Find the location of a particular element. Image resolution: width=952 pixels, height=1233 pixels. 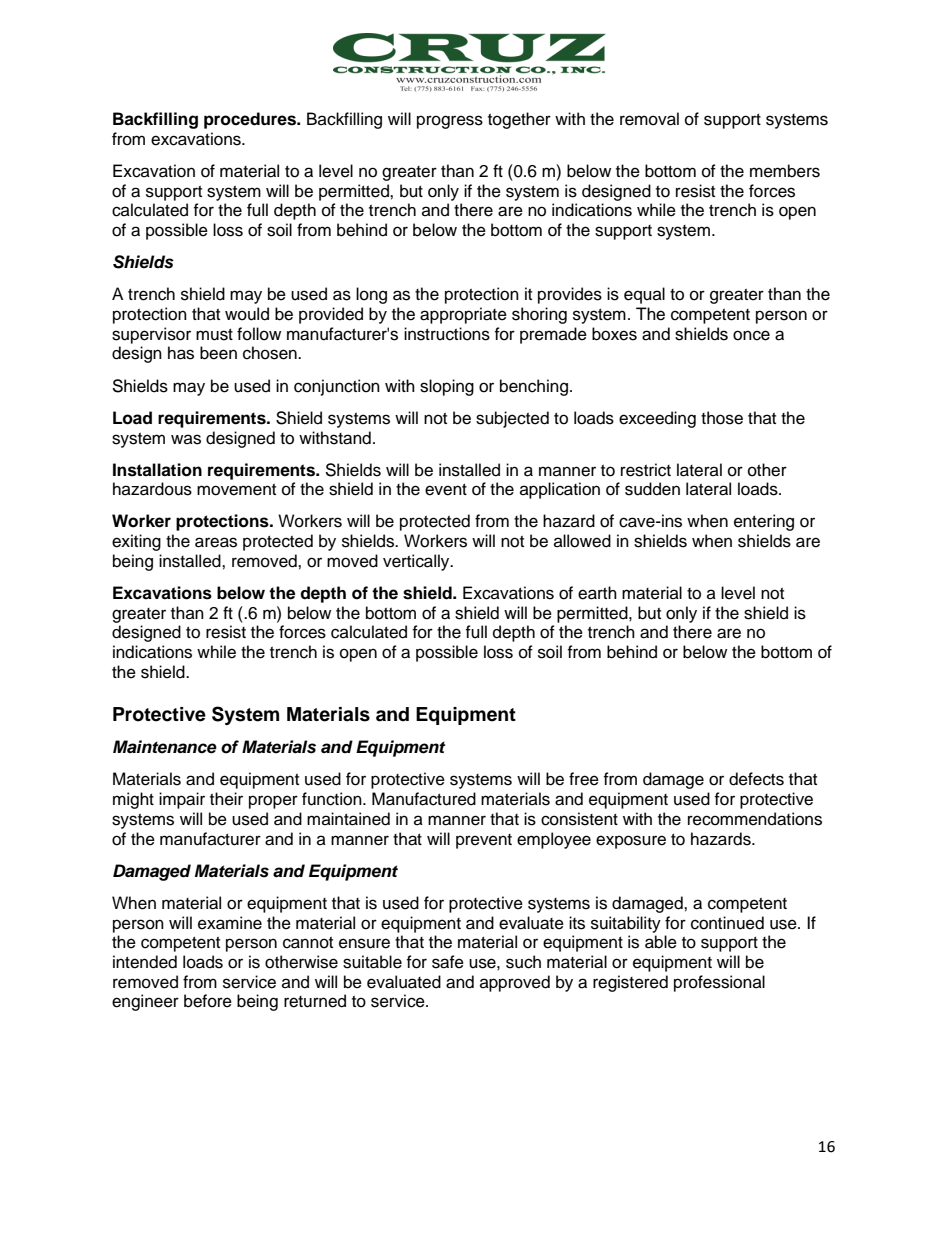

safe is located at coordinates (448, 962).
